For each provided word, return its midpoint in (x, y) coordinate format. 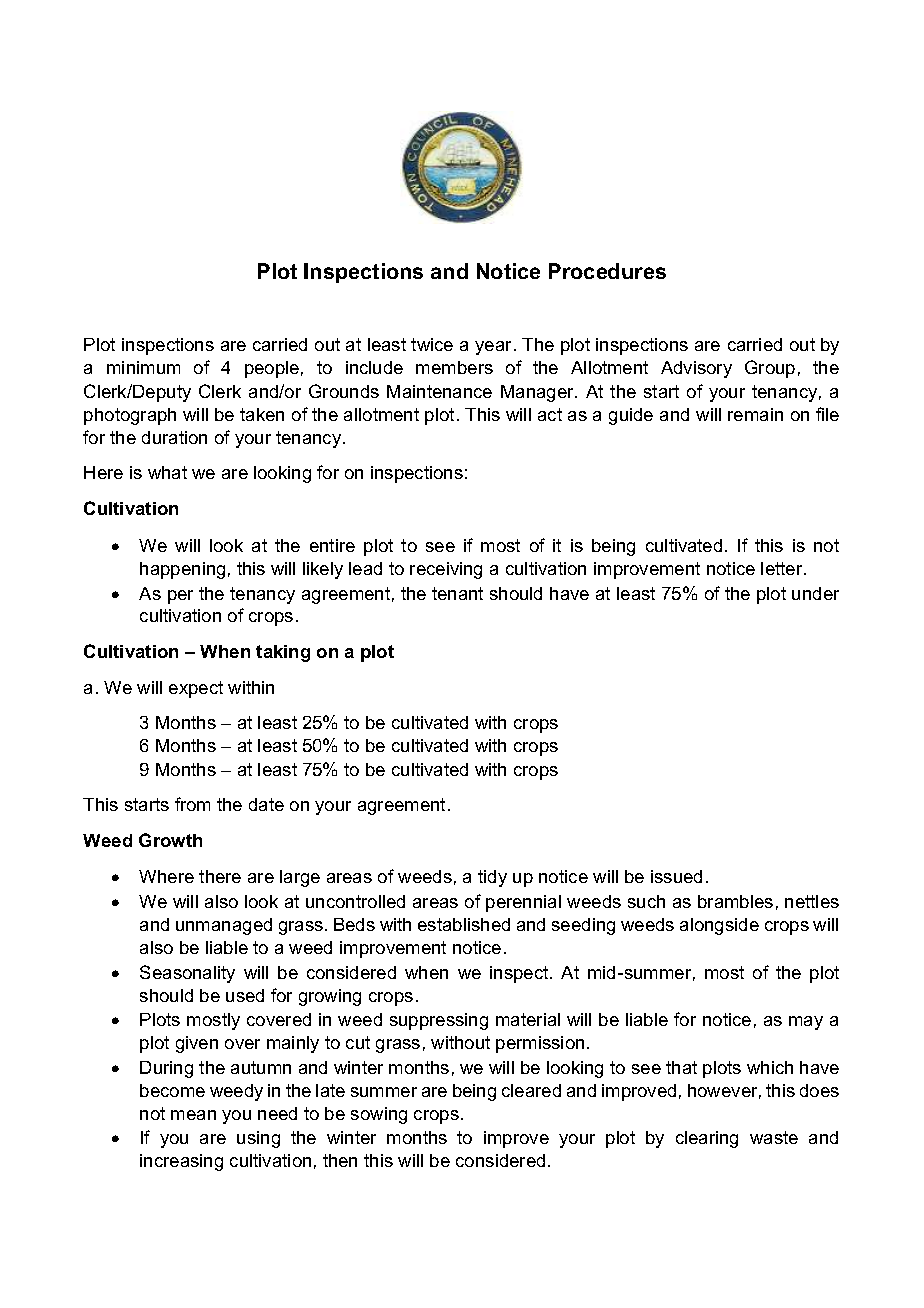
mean (193, 1115)
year (493, 348)
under (815, 593)
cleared (531, 1090)
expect (196, 689)
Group (770, 369)
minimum (143, 367)
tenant (457, 593)
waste (774, 1137)
